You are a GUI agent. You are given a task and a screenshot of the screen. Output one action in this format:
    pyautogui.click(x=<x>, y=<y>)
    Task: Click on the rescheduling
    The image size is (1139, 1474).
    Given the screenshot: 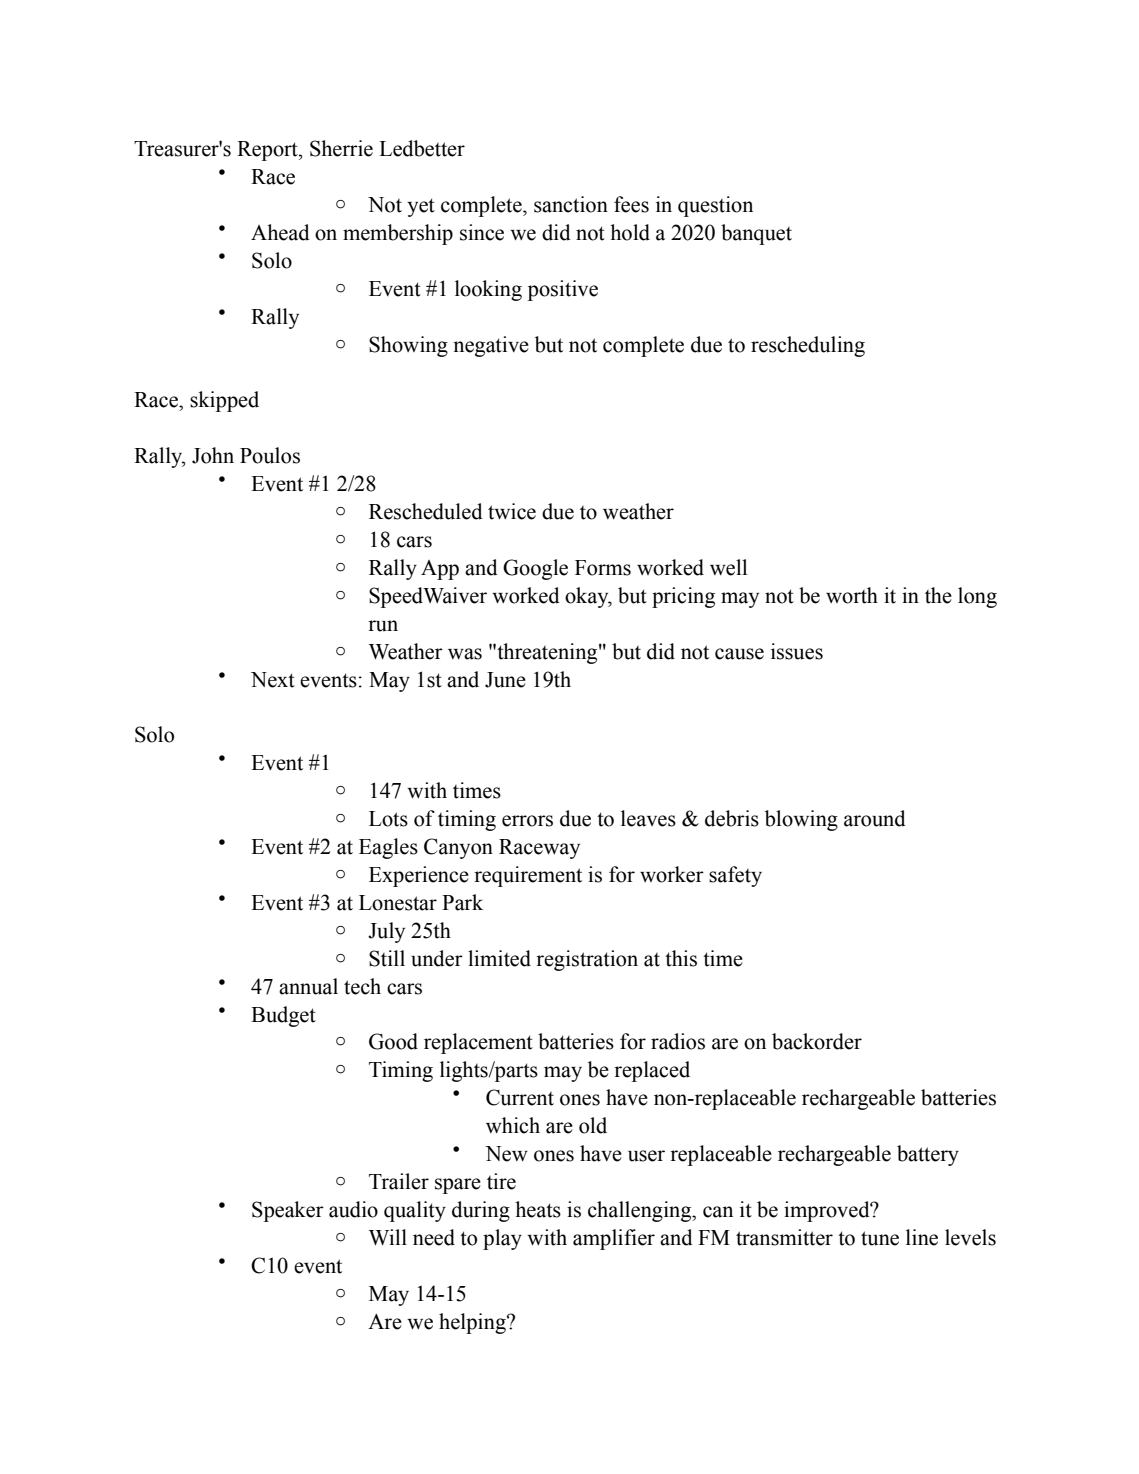 What is the action you would take?
    pyautogui.click(x=808, y=346)
